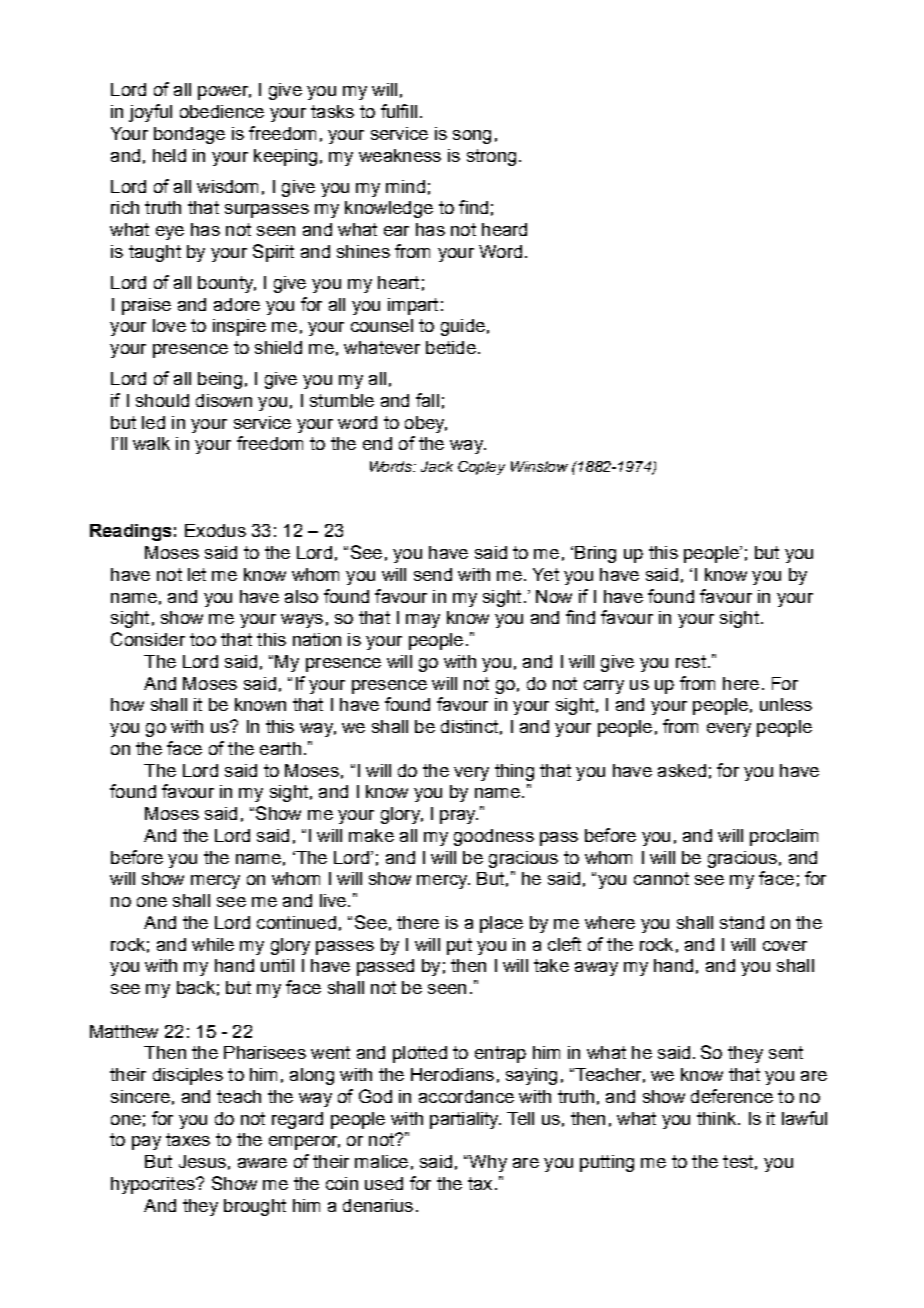 This screenshot has height=1308, width=924. Describe the element at coordinates (189, 135) in the screenshot. I see `bondage` at that location.
